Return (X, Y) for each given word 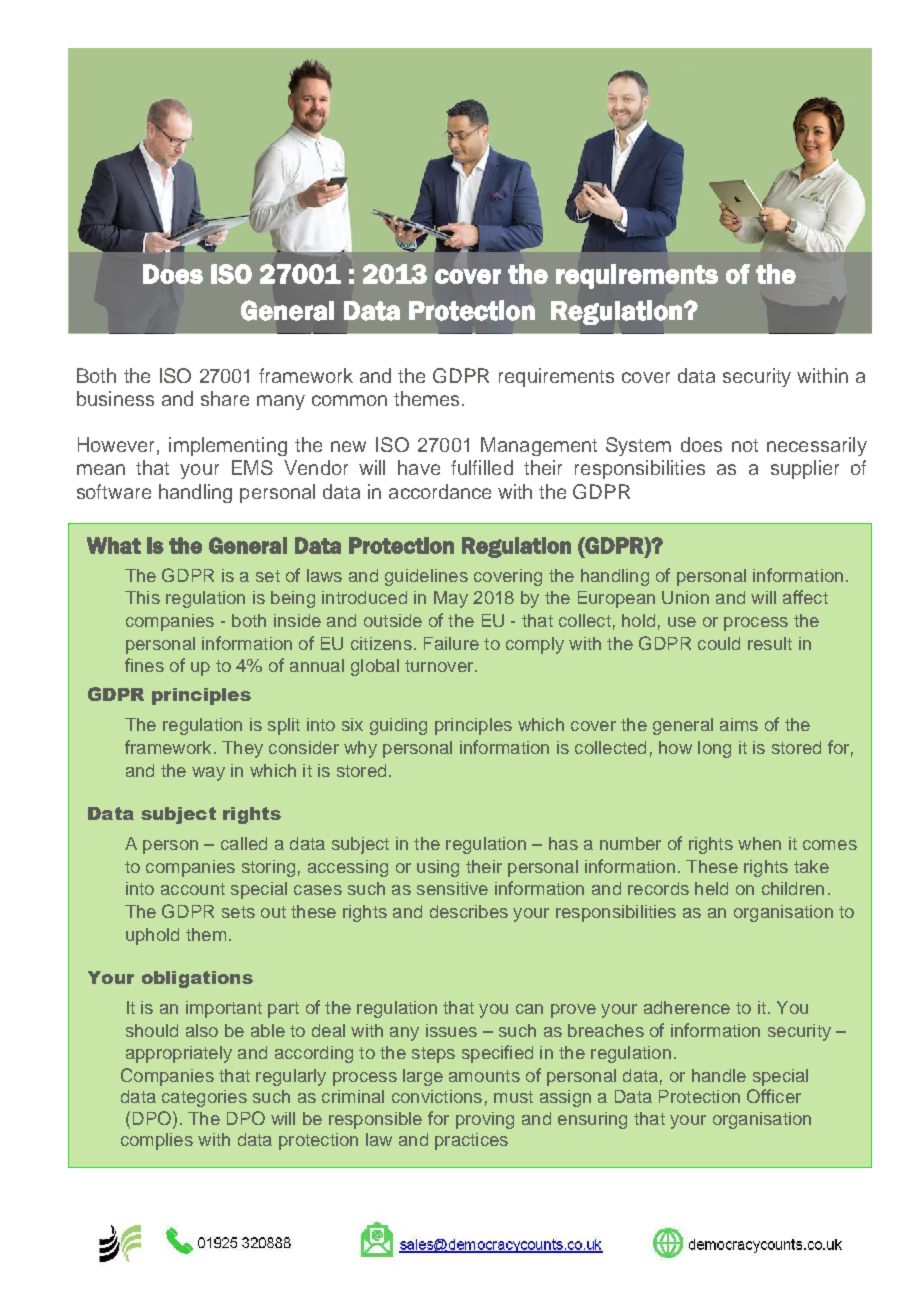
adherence (687, 1007)
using (438, 868)
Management (539, 446)
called (244, 843)
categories (204, 1098)
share (225, 398)
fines (144, 665)
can (529, 1009)
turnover (440, 666)
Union (685, 597)
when (759, 843)
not (745, 445)
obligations (197, 979)
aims (739, 724)
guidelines (426, 577)
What (114, 545)
